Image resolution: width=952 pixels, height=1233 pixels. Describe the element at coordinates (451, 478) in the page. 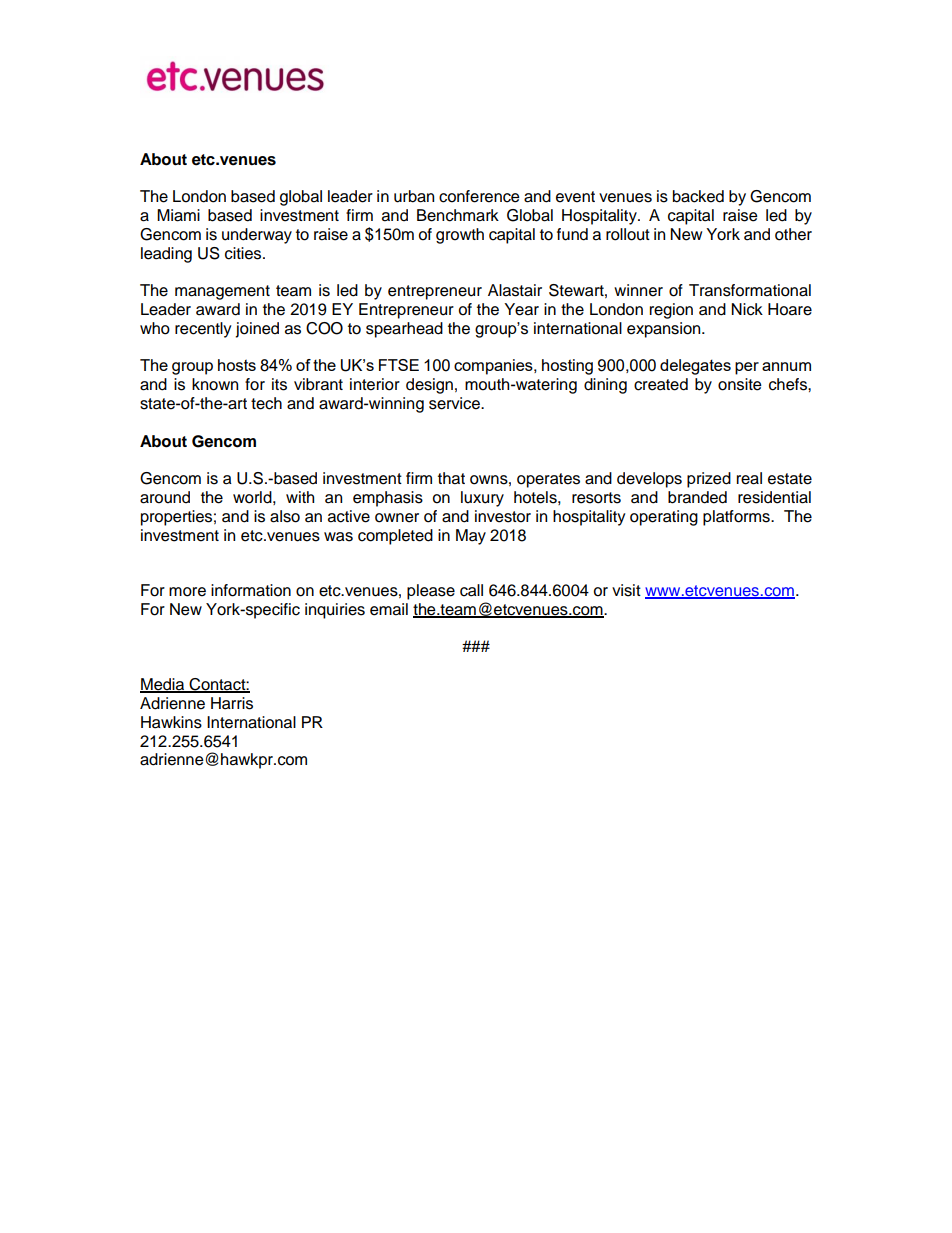

I see `that` at that location.
